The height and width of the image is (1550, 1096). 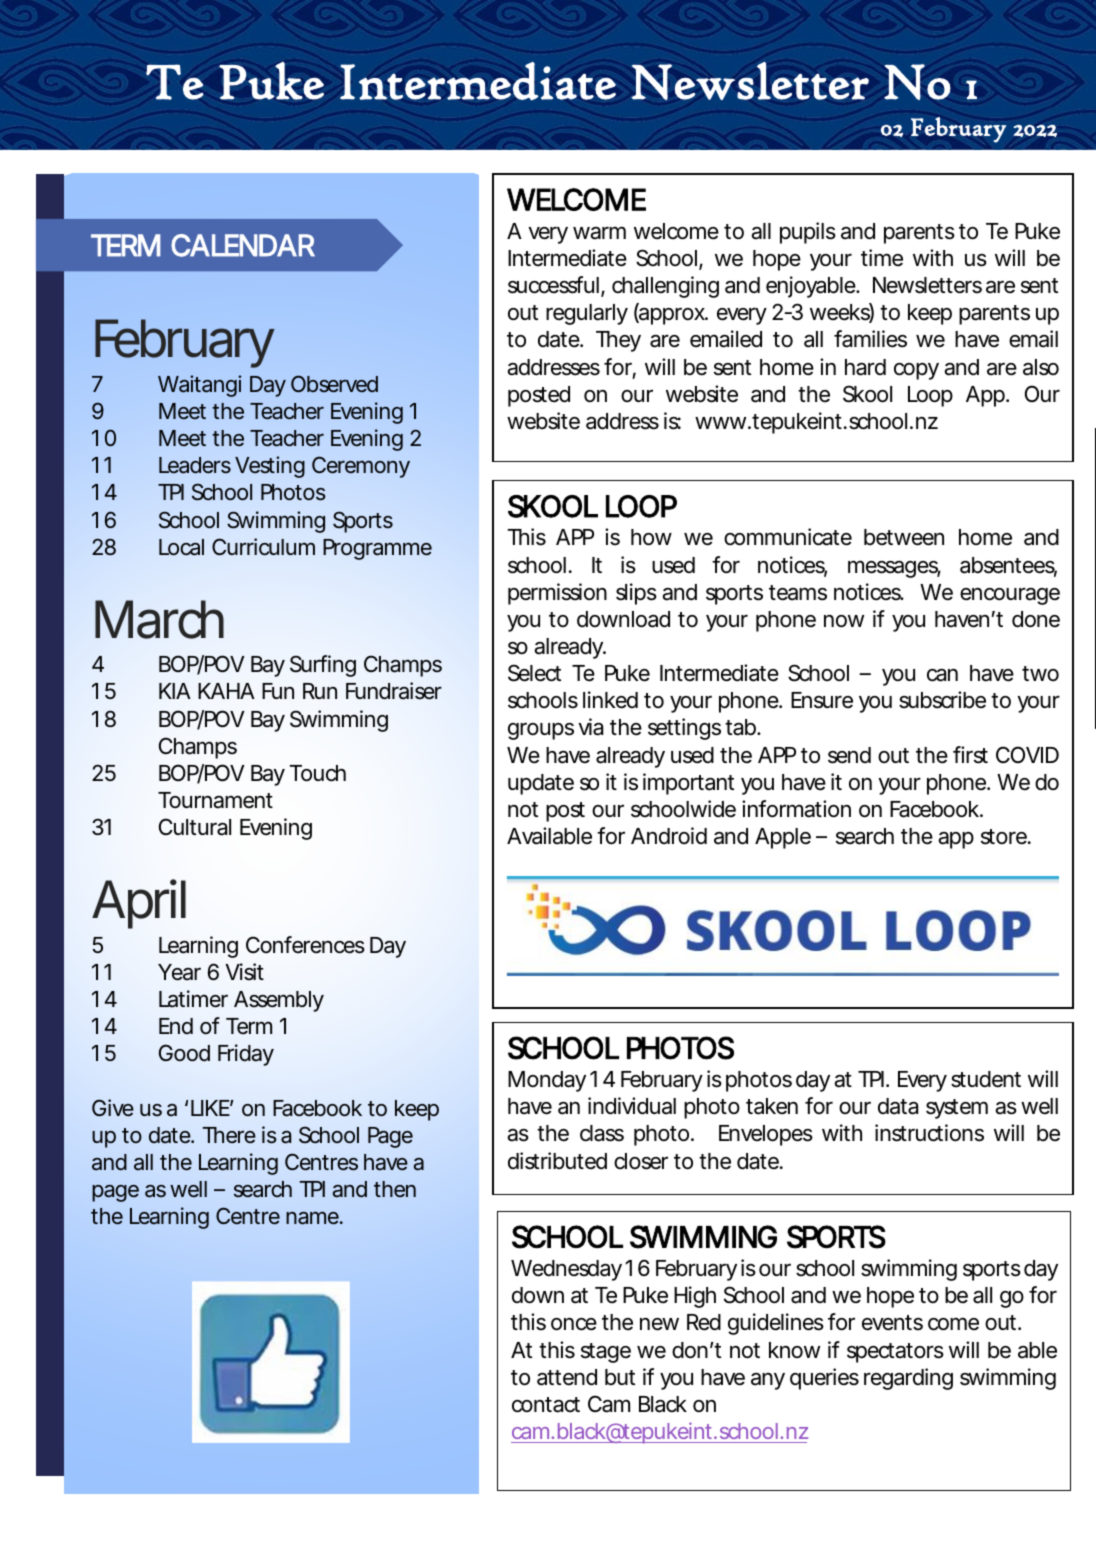 What do you see at coordinates (553, 285) in the image?
I see `successful` at bounding box center [553, 285].
